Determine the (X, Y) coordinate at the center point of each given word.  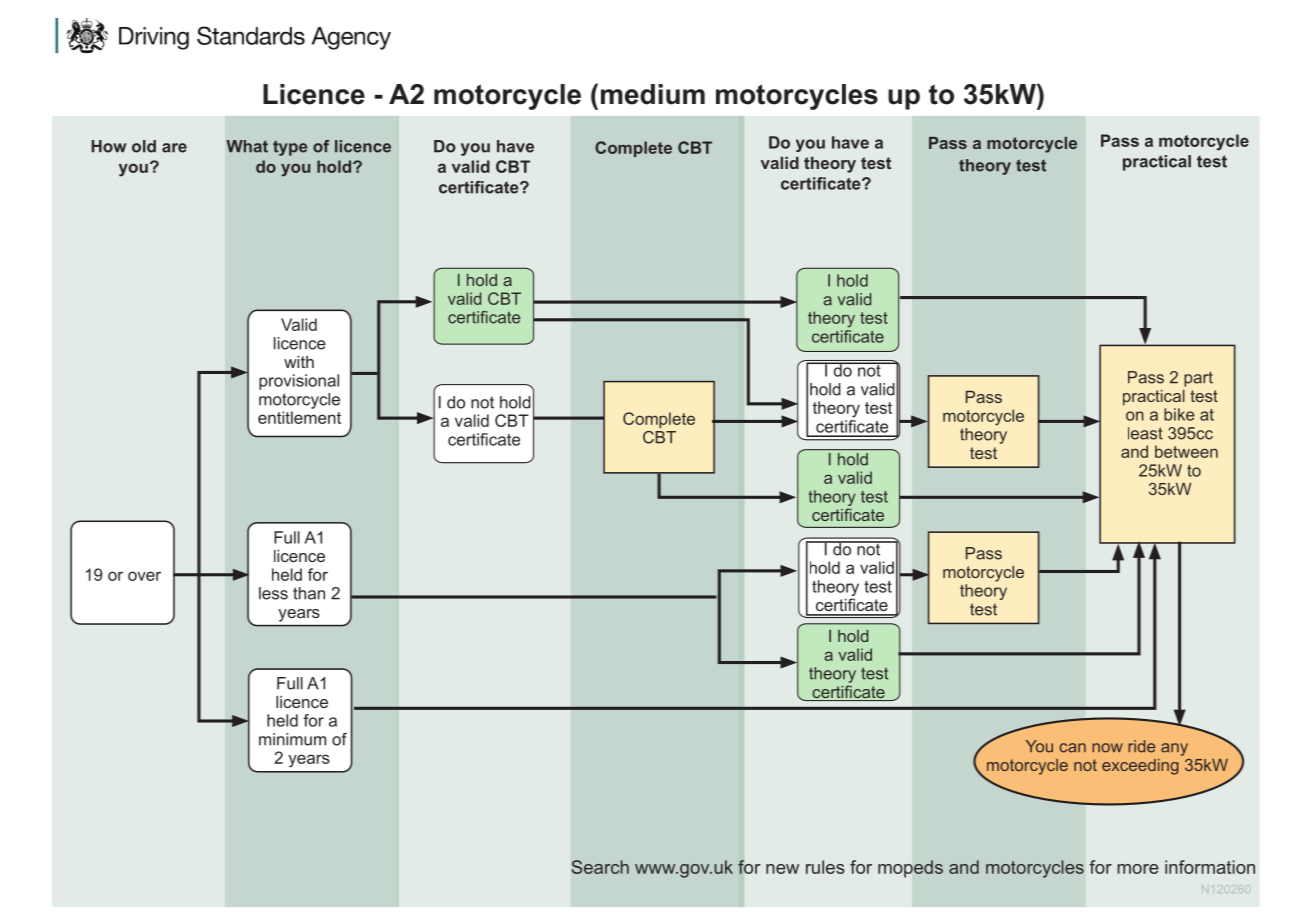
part (1198, 379)
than (309, 593)
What (247, 146)
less (273, 593)
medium (653, 94)
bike (1179, 414)
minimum (292, 739)
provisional (299, 382)
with (299, 361)
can (1073, 748)
